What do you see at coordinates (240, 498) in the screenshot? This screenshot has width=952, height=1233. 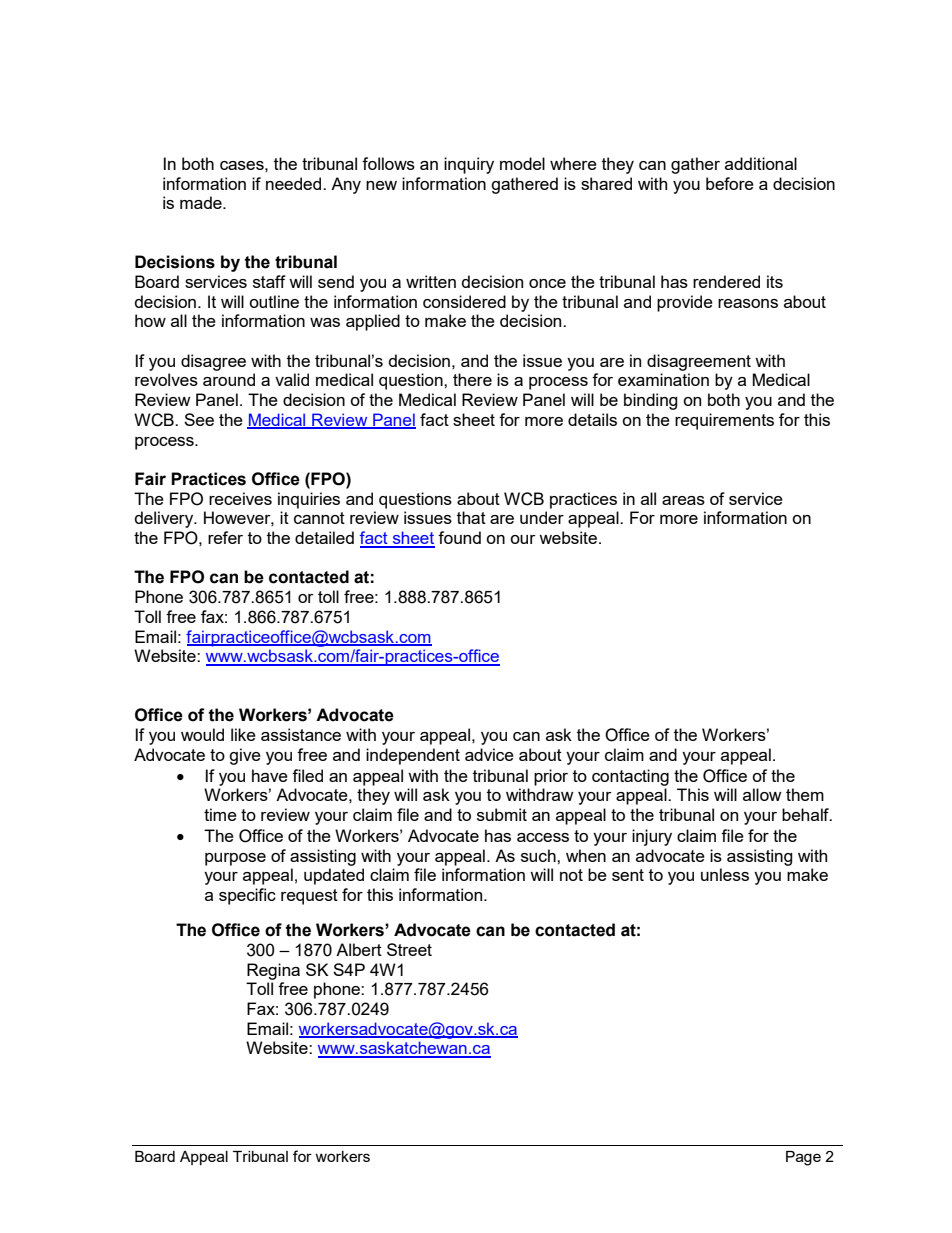 I see `receives` at bounding box center [240, 498].
